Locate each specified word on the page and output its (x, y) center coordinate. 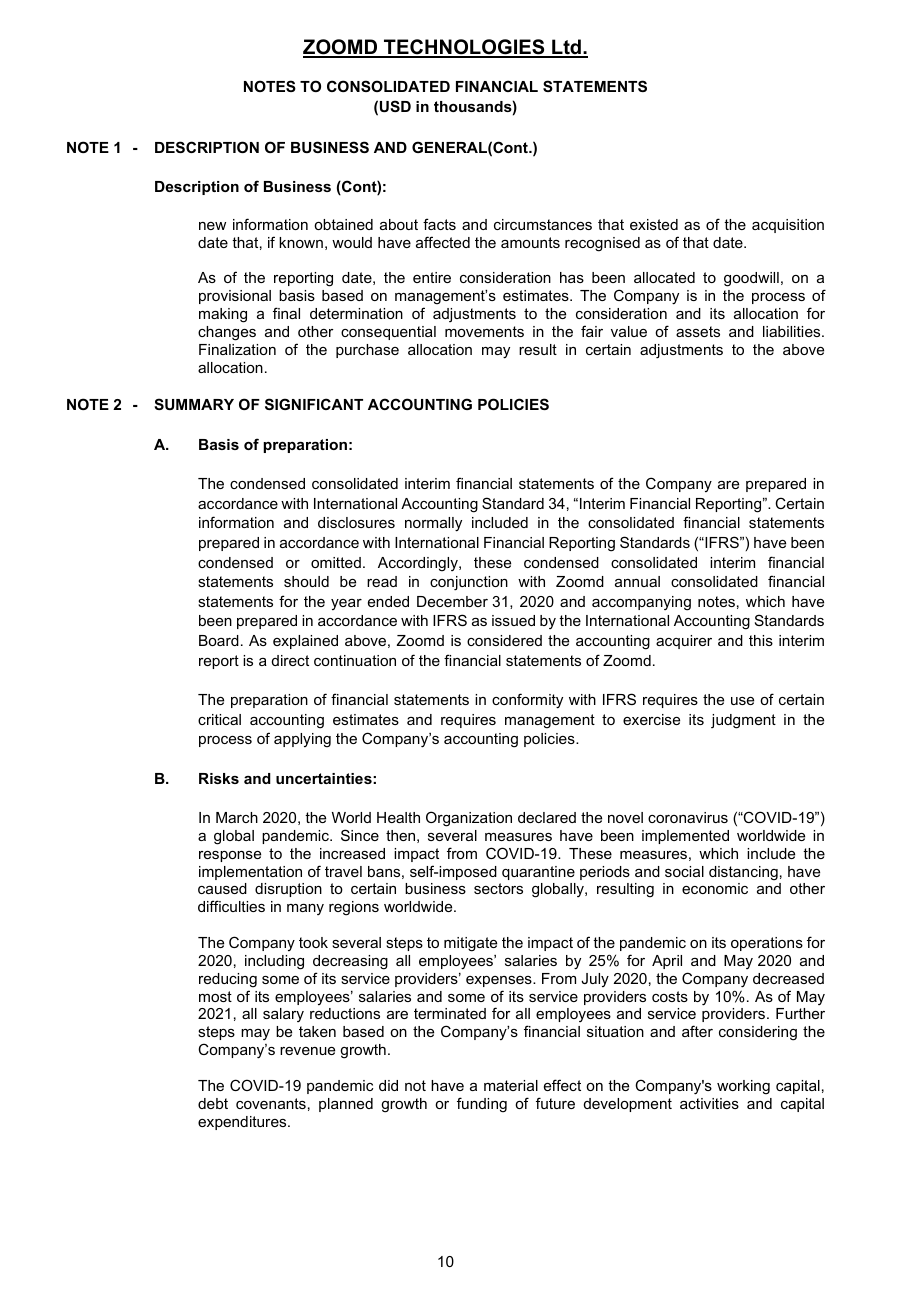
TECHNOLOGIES (464, 48)
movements (484, 331)
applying (302, 740)
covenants (271, 1103)
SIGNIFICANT (314, 404)
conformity (527, 701)
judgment (743, 721)
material (511, 1085)
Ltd (566, 48)
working (743, 1087)
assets (698, 331)
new (212, 226)
